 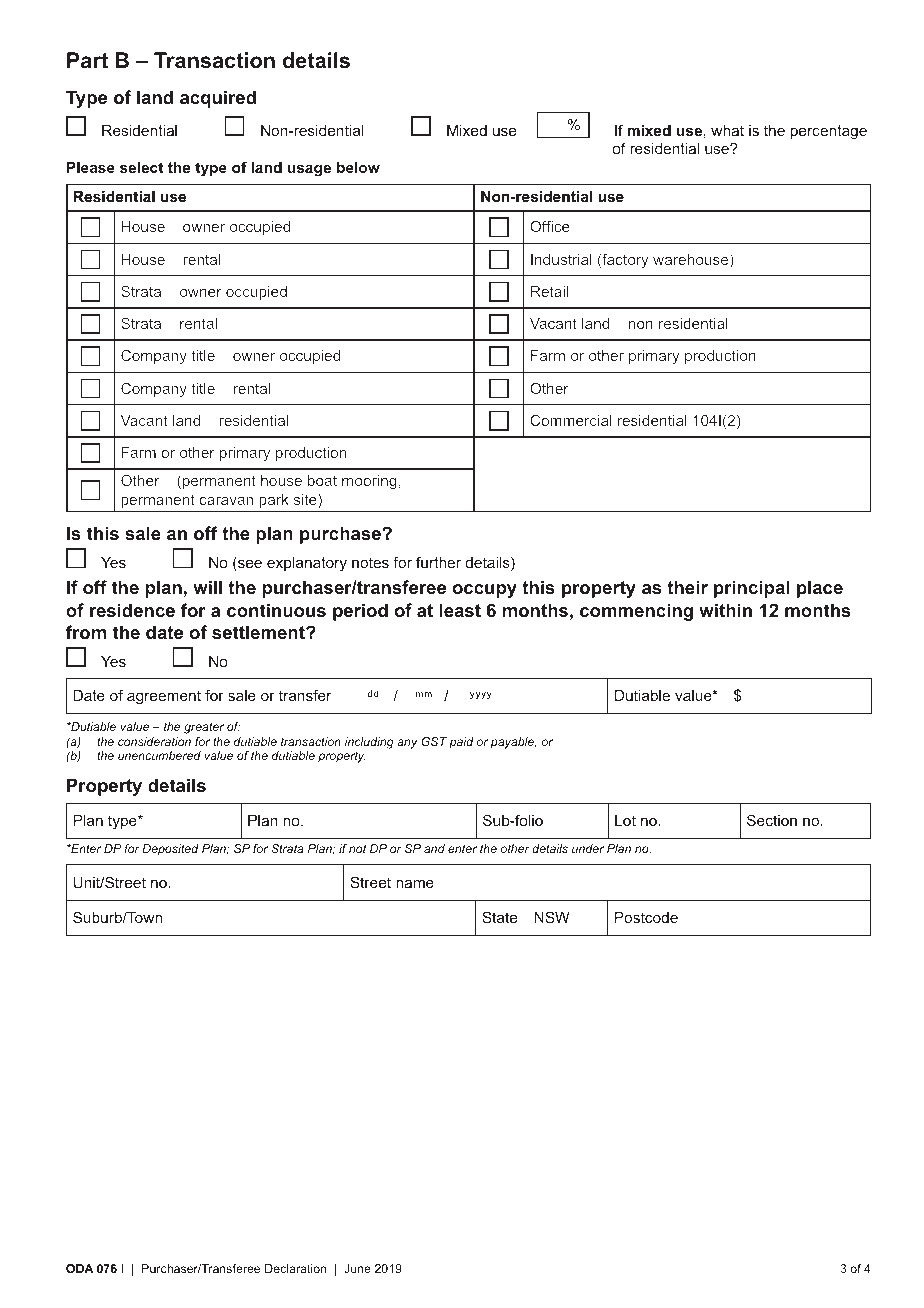 I want to click on caravan, so click(x=226, y=501).
